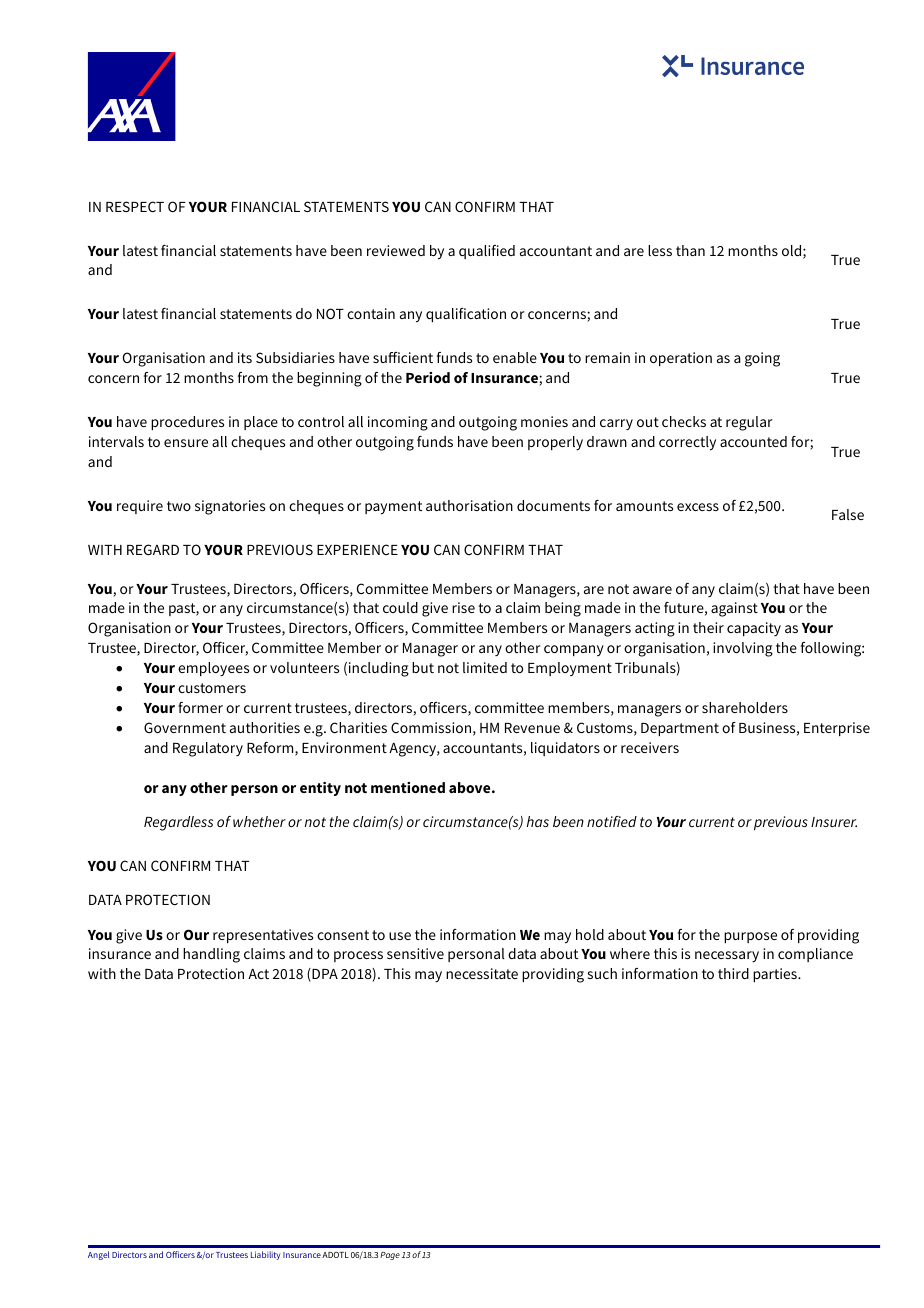 The width and height of the document is (924, 1308). I want to click on RESPECT, so click(135, 206).
